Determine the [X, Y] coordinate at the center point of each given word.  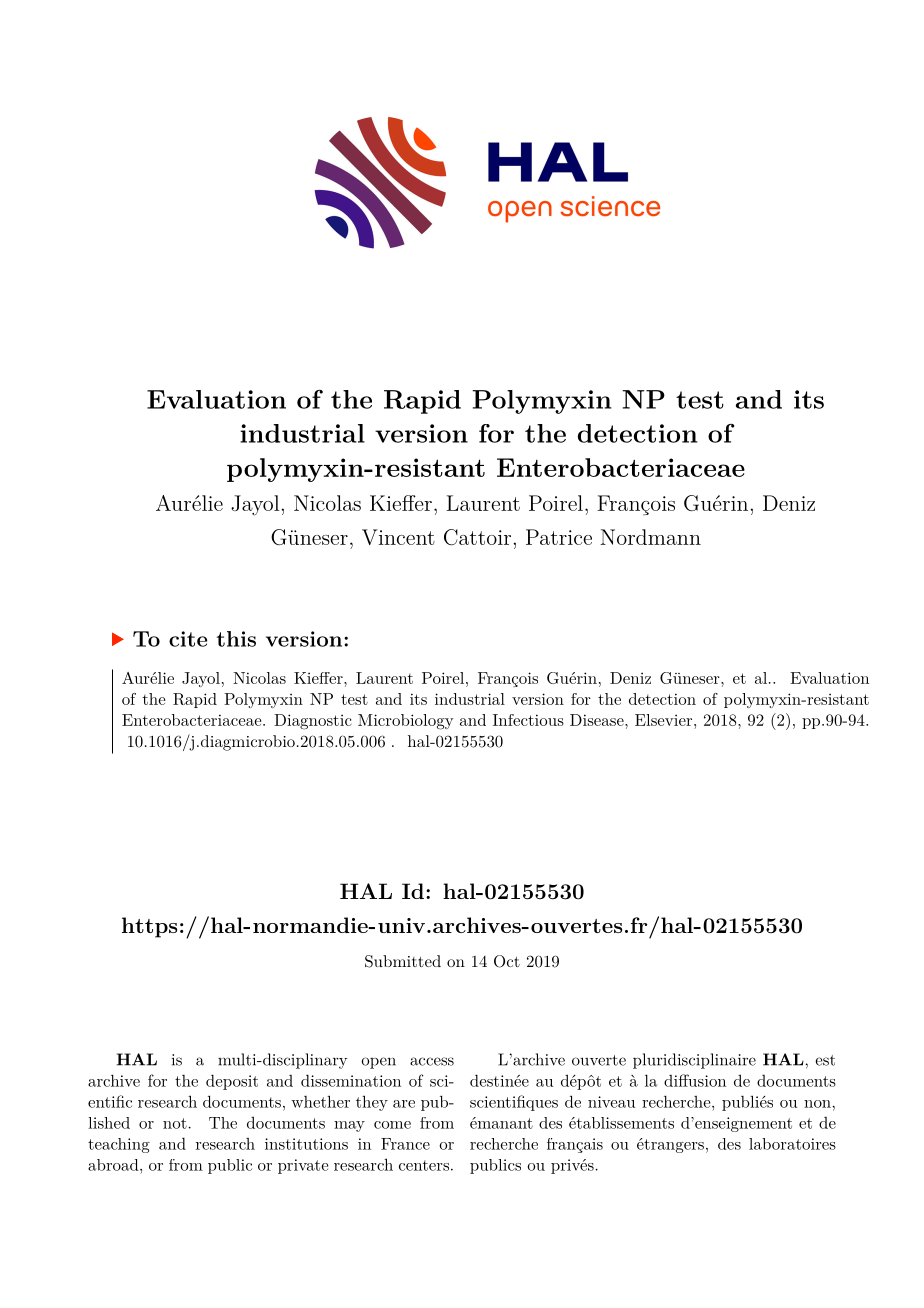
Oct [507, 961]
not [175, 1123]
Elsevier [665, 720]
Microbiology [406, 722]
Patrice [559, 537]
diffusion [695, 1080]
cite [188, 639]
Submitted [403, 961]
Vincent [398, 537]
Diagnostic [313, 722]
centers [424, 1165]
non [818, 1104]
